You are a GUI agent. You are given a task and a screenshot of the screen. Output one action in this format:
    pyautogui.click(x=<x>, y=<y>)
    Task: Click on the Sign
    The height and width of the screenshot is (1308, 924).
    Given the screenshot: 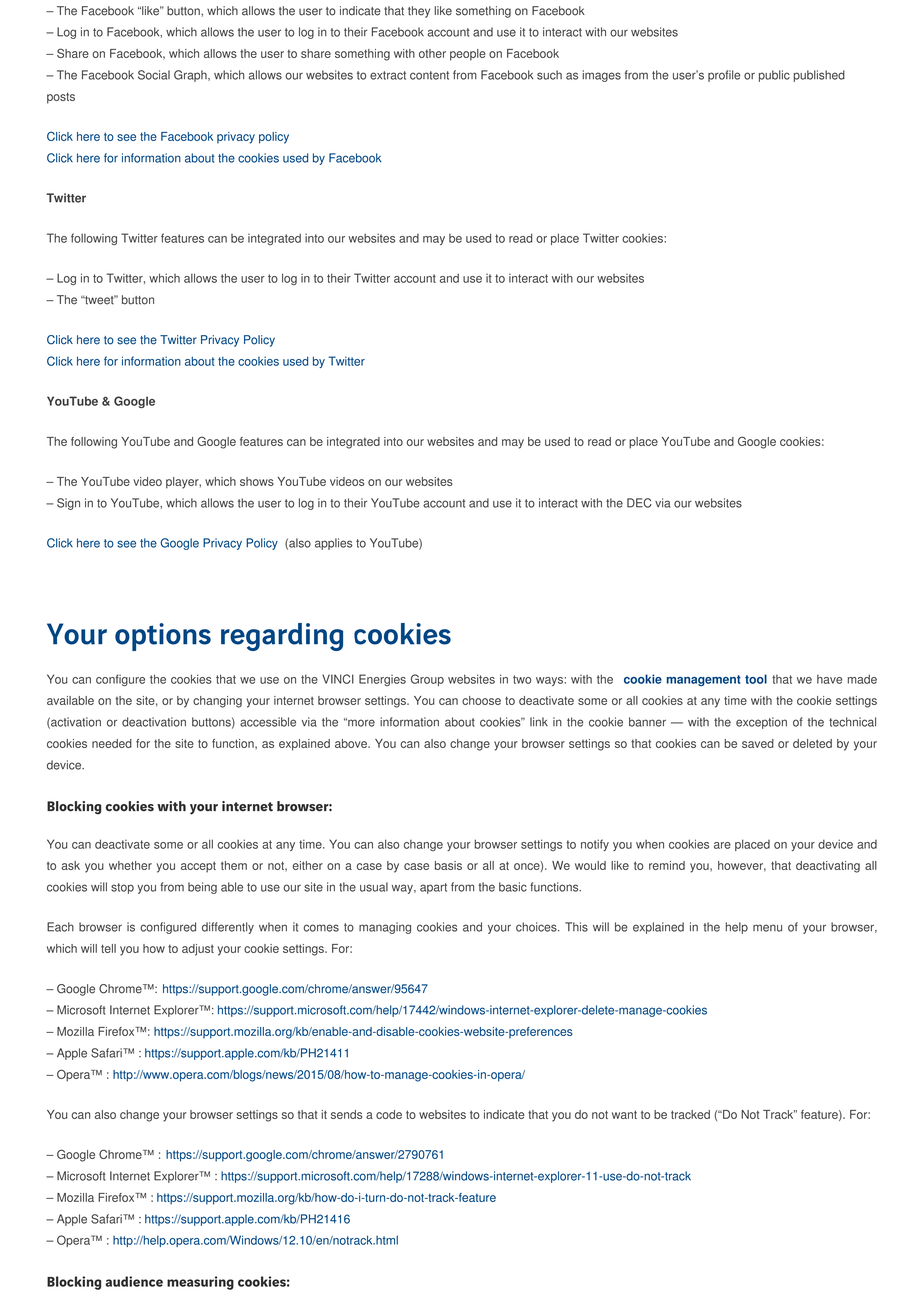 What is the action you would take?
    pyautogui.click(x=68, y=504)
